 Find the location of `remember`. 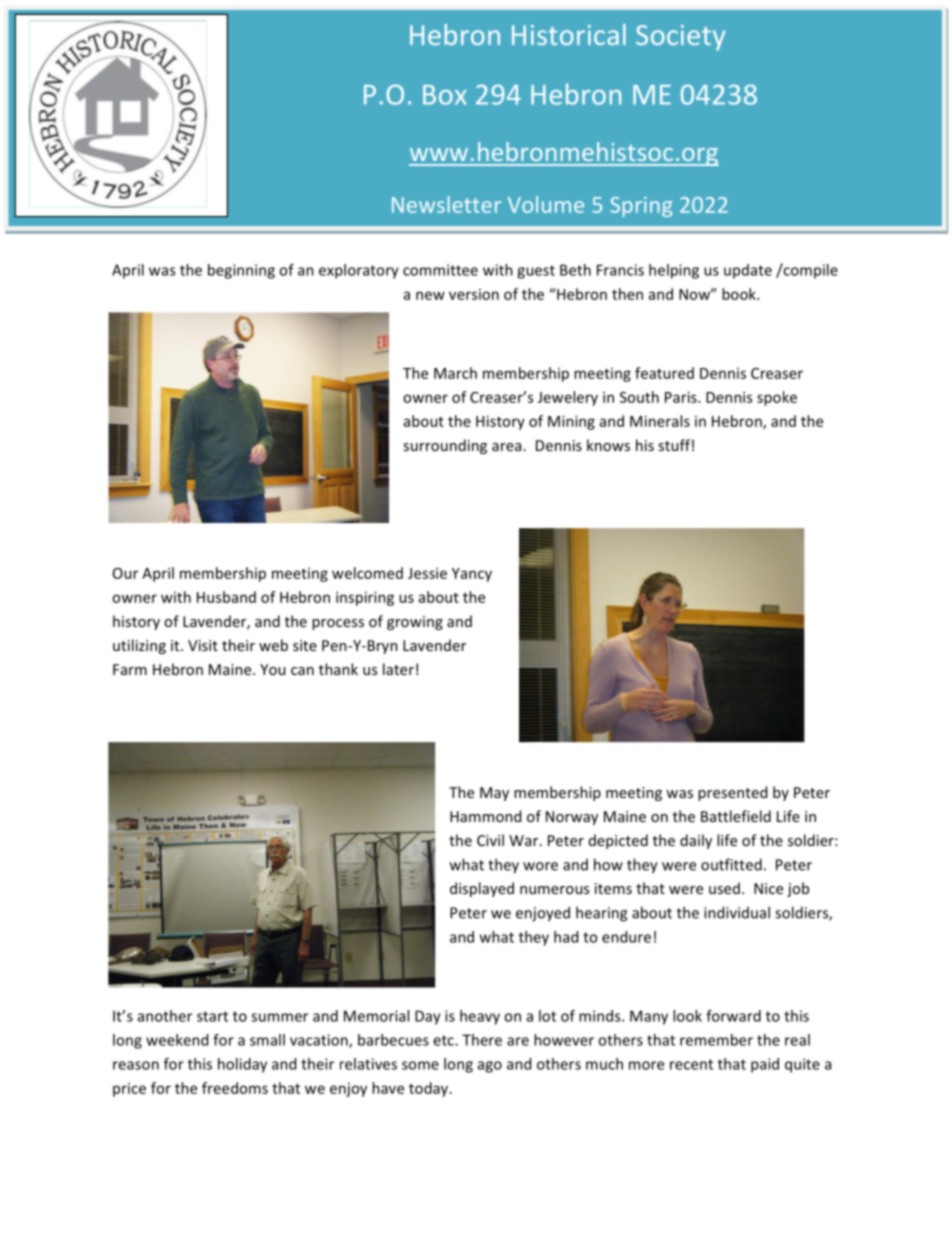

remember is located at coordinates (716, 1040).
